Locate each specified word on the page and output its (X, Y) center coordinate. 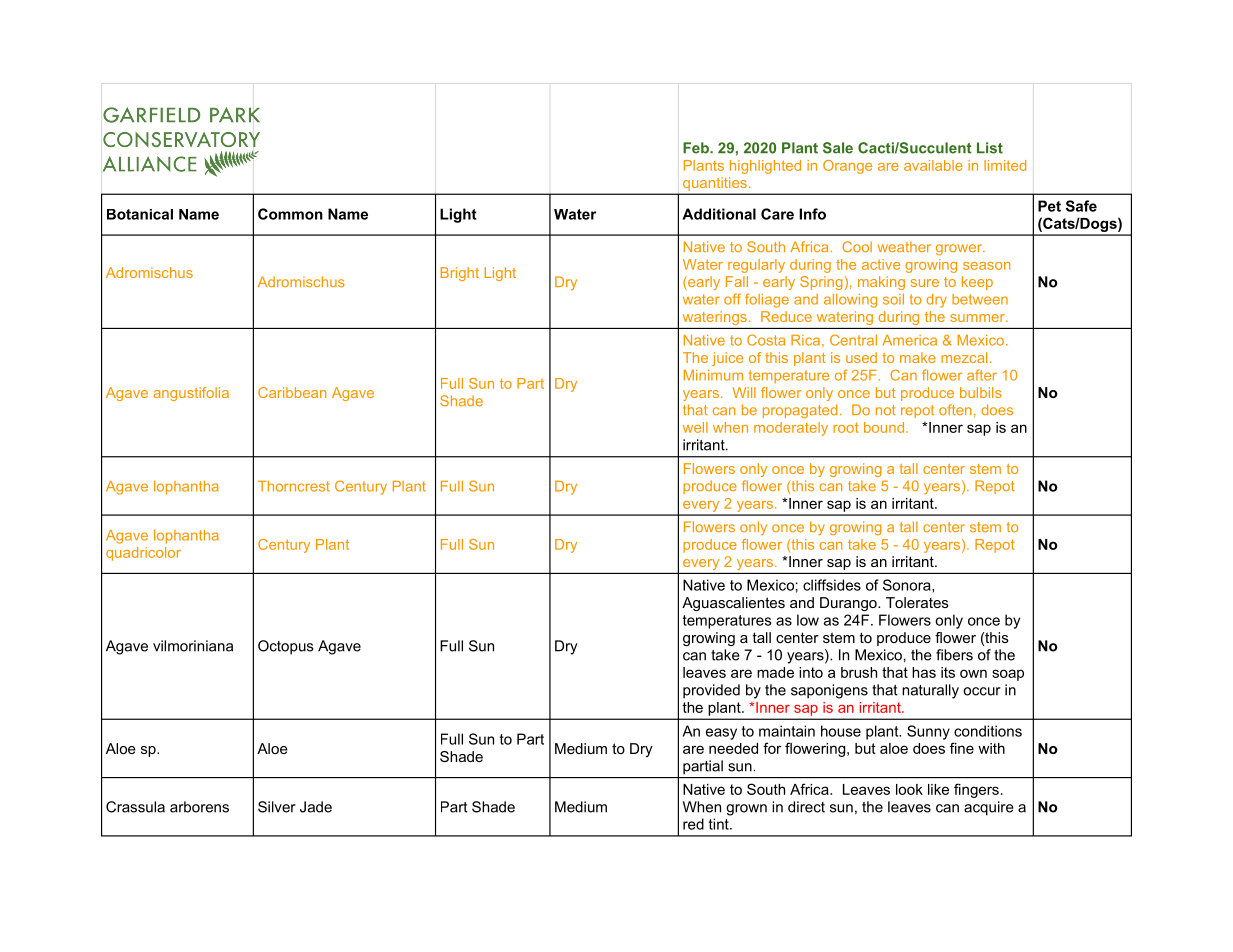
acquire (989, 808)
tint (720, 824)
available (933, 165)
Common (290, 214)
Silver (277, 807)
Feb (697, 148)
